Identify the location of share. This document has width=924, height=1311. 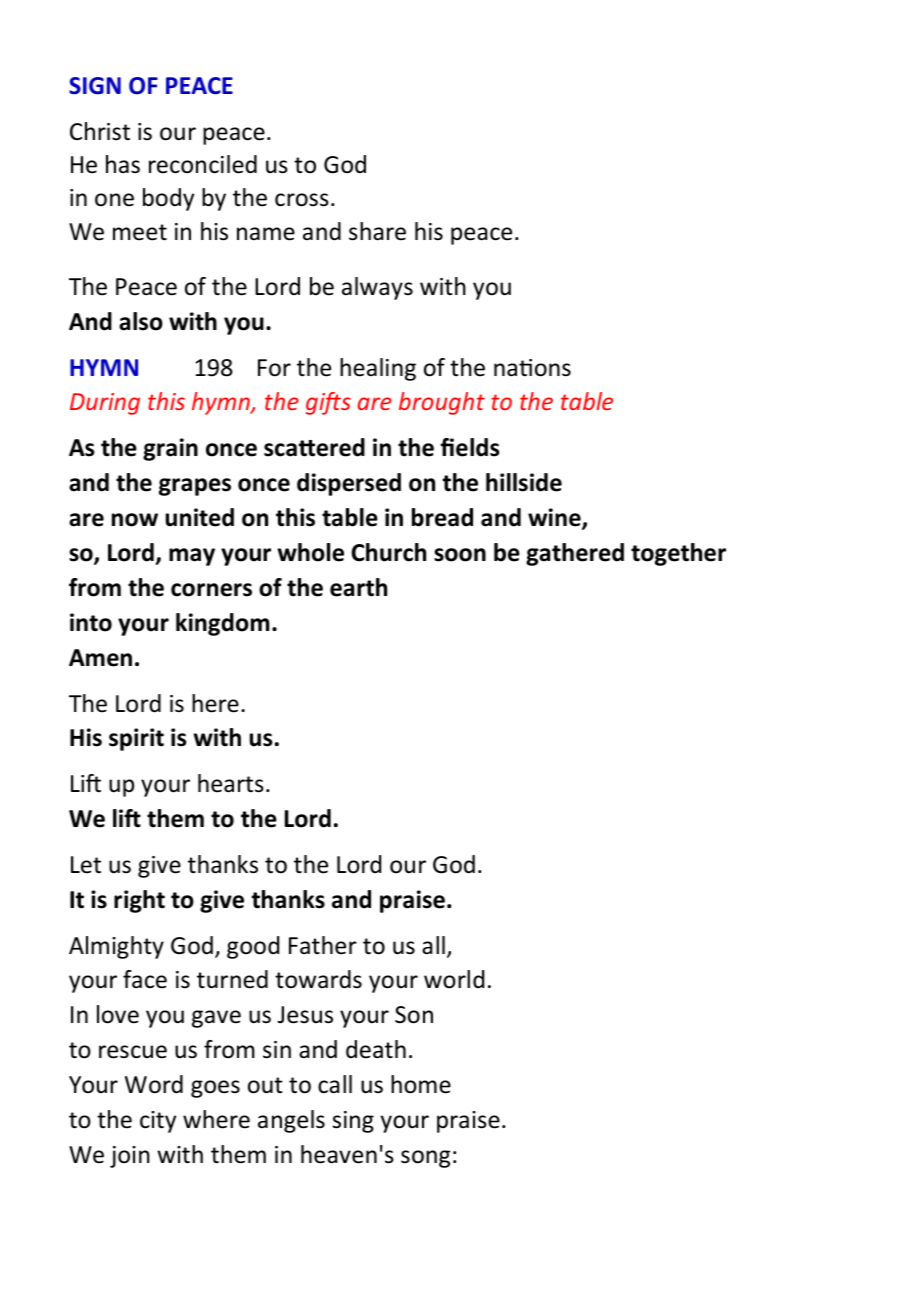
(377, 231).
